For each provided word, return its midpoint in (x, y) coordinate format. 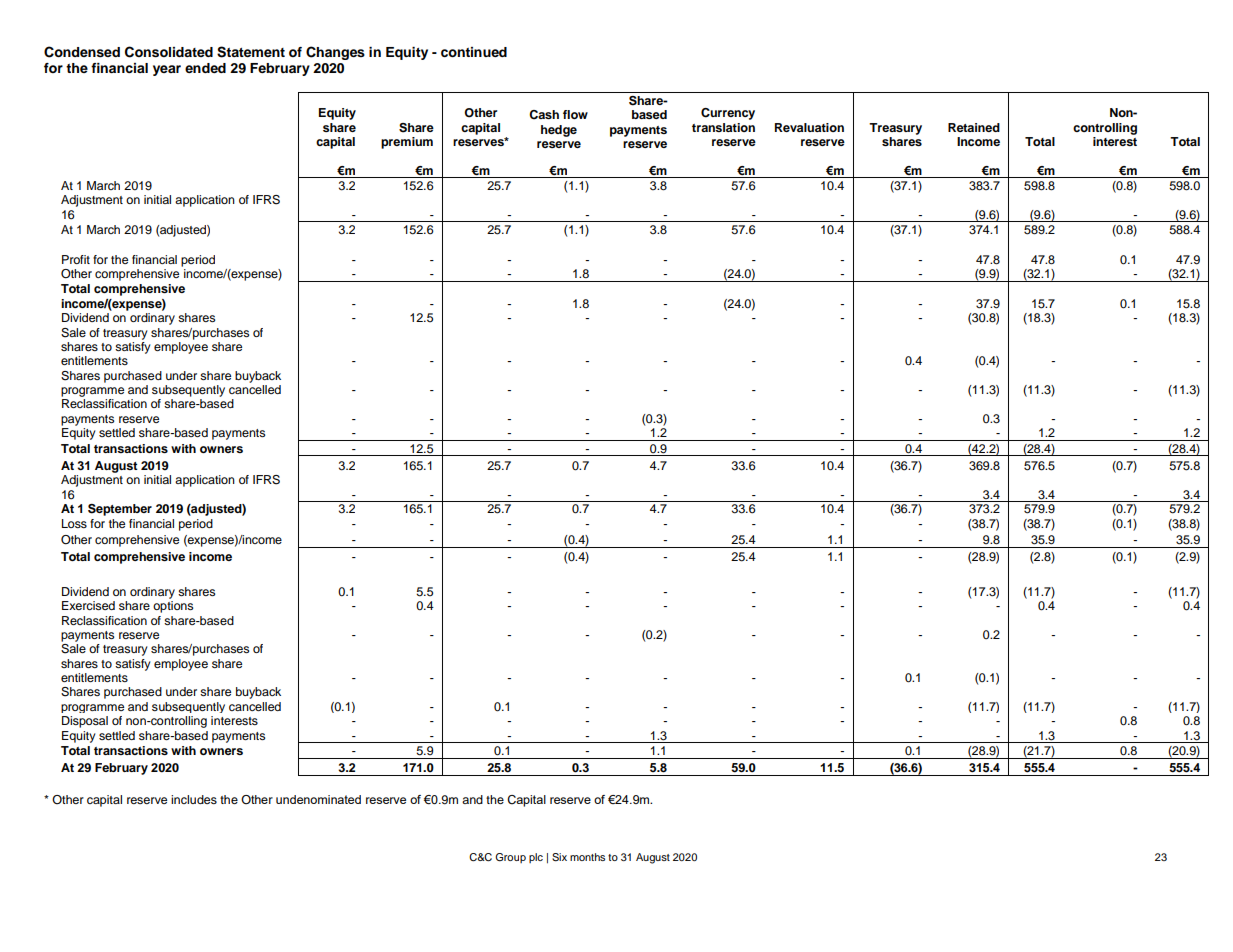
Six (559, 857)
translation (723, 127)
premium (407, 143)
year (167, 70)
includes (194, 799)
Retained (974, 127)
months (587, 857)
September (120, 510)
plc (536, 858)
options (173, 607)
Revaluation (809, 127)
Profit (76, 259)
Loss (74, 523)
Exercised (88, 605)
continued (474, 52)
